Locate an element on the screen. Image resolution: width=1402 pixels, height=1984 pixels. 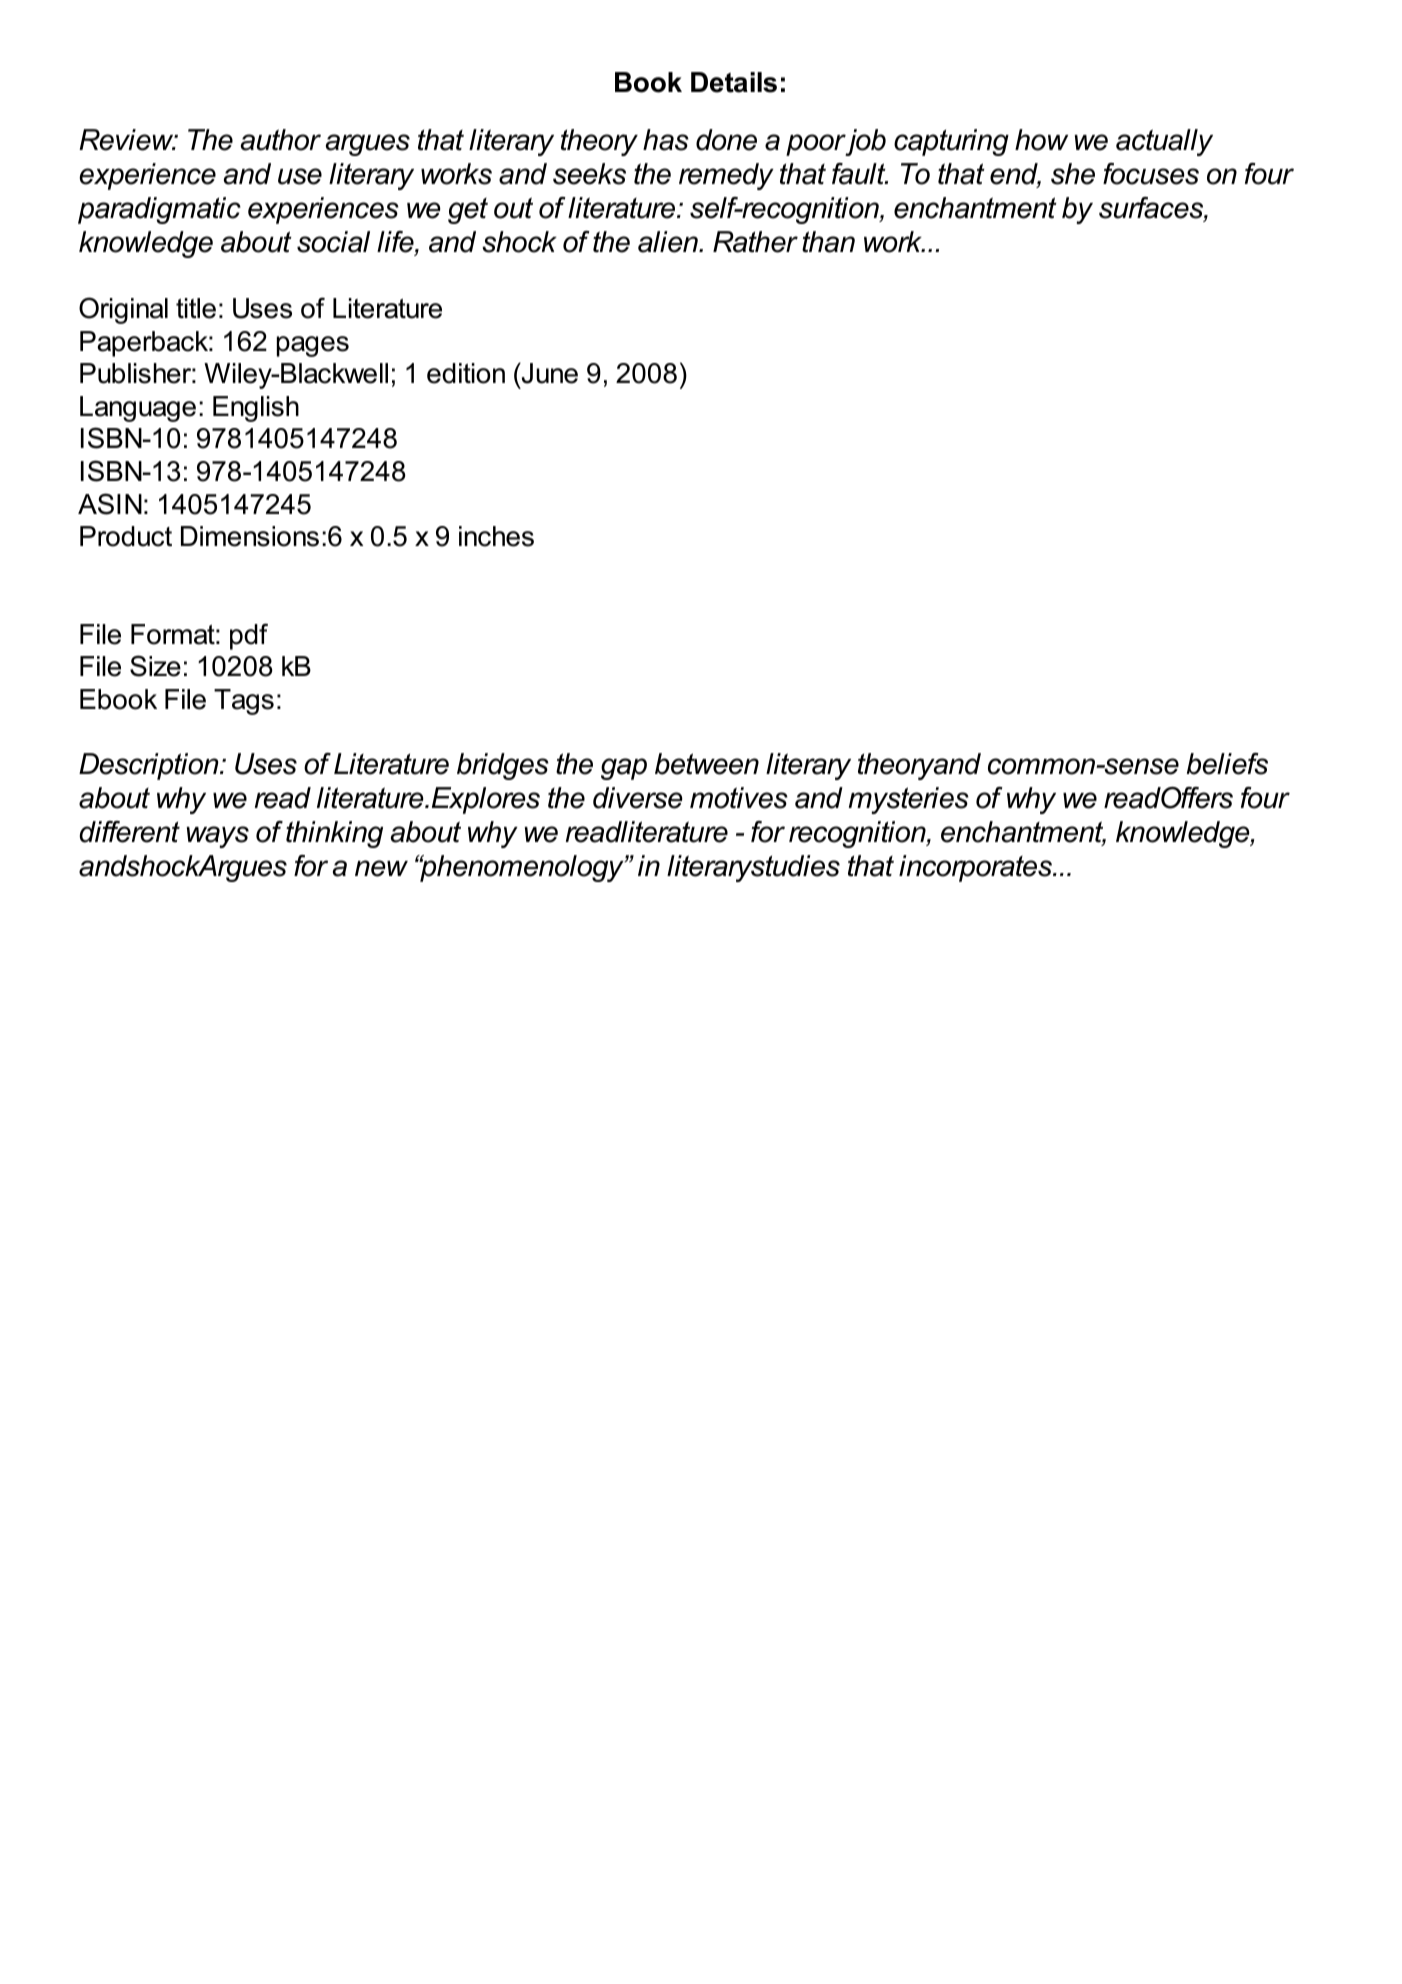
ways is located at coordinates (218, 837).
